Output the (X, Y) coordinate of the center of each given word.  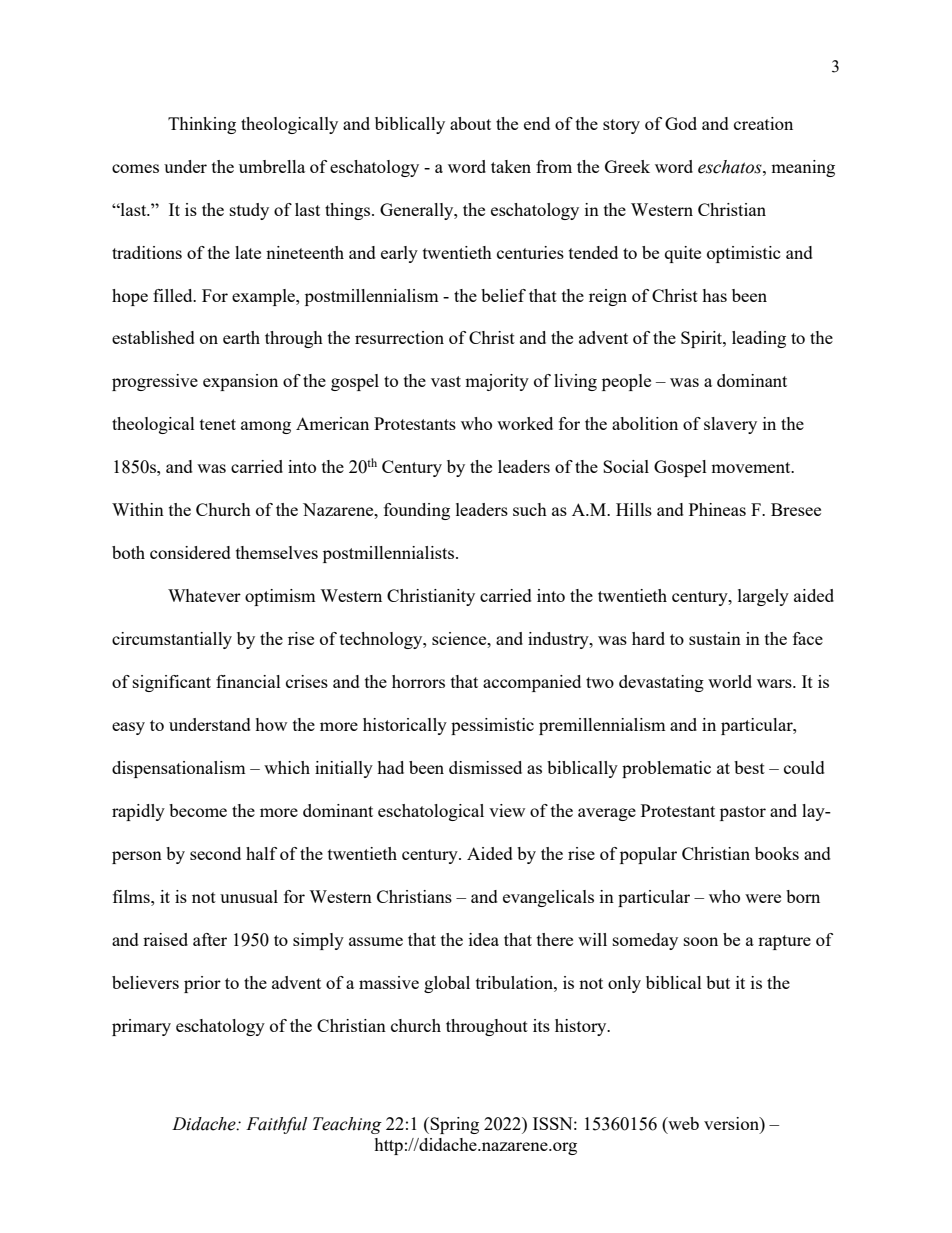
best (749, 767)
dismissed (485, 767)
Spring (454, 1125)
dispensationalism (179, 769)
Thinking (202, 125)
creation (763, 123)
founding (417, 511)
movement (752, 467)
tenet (218, 424)
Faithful (276, 1125)
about (470, 123)
